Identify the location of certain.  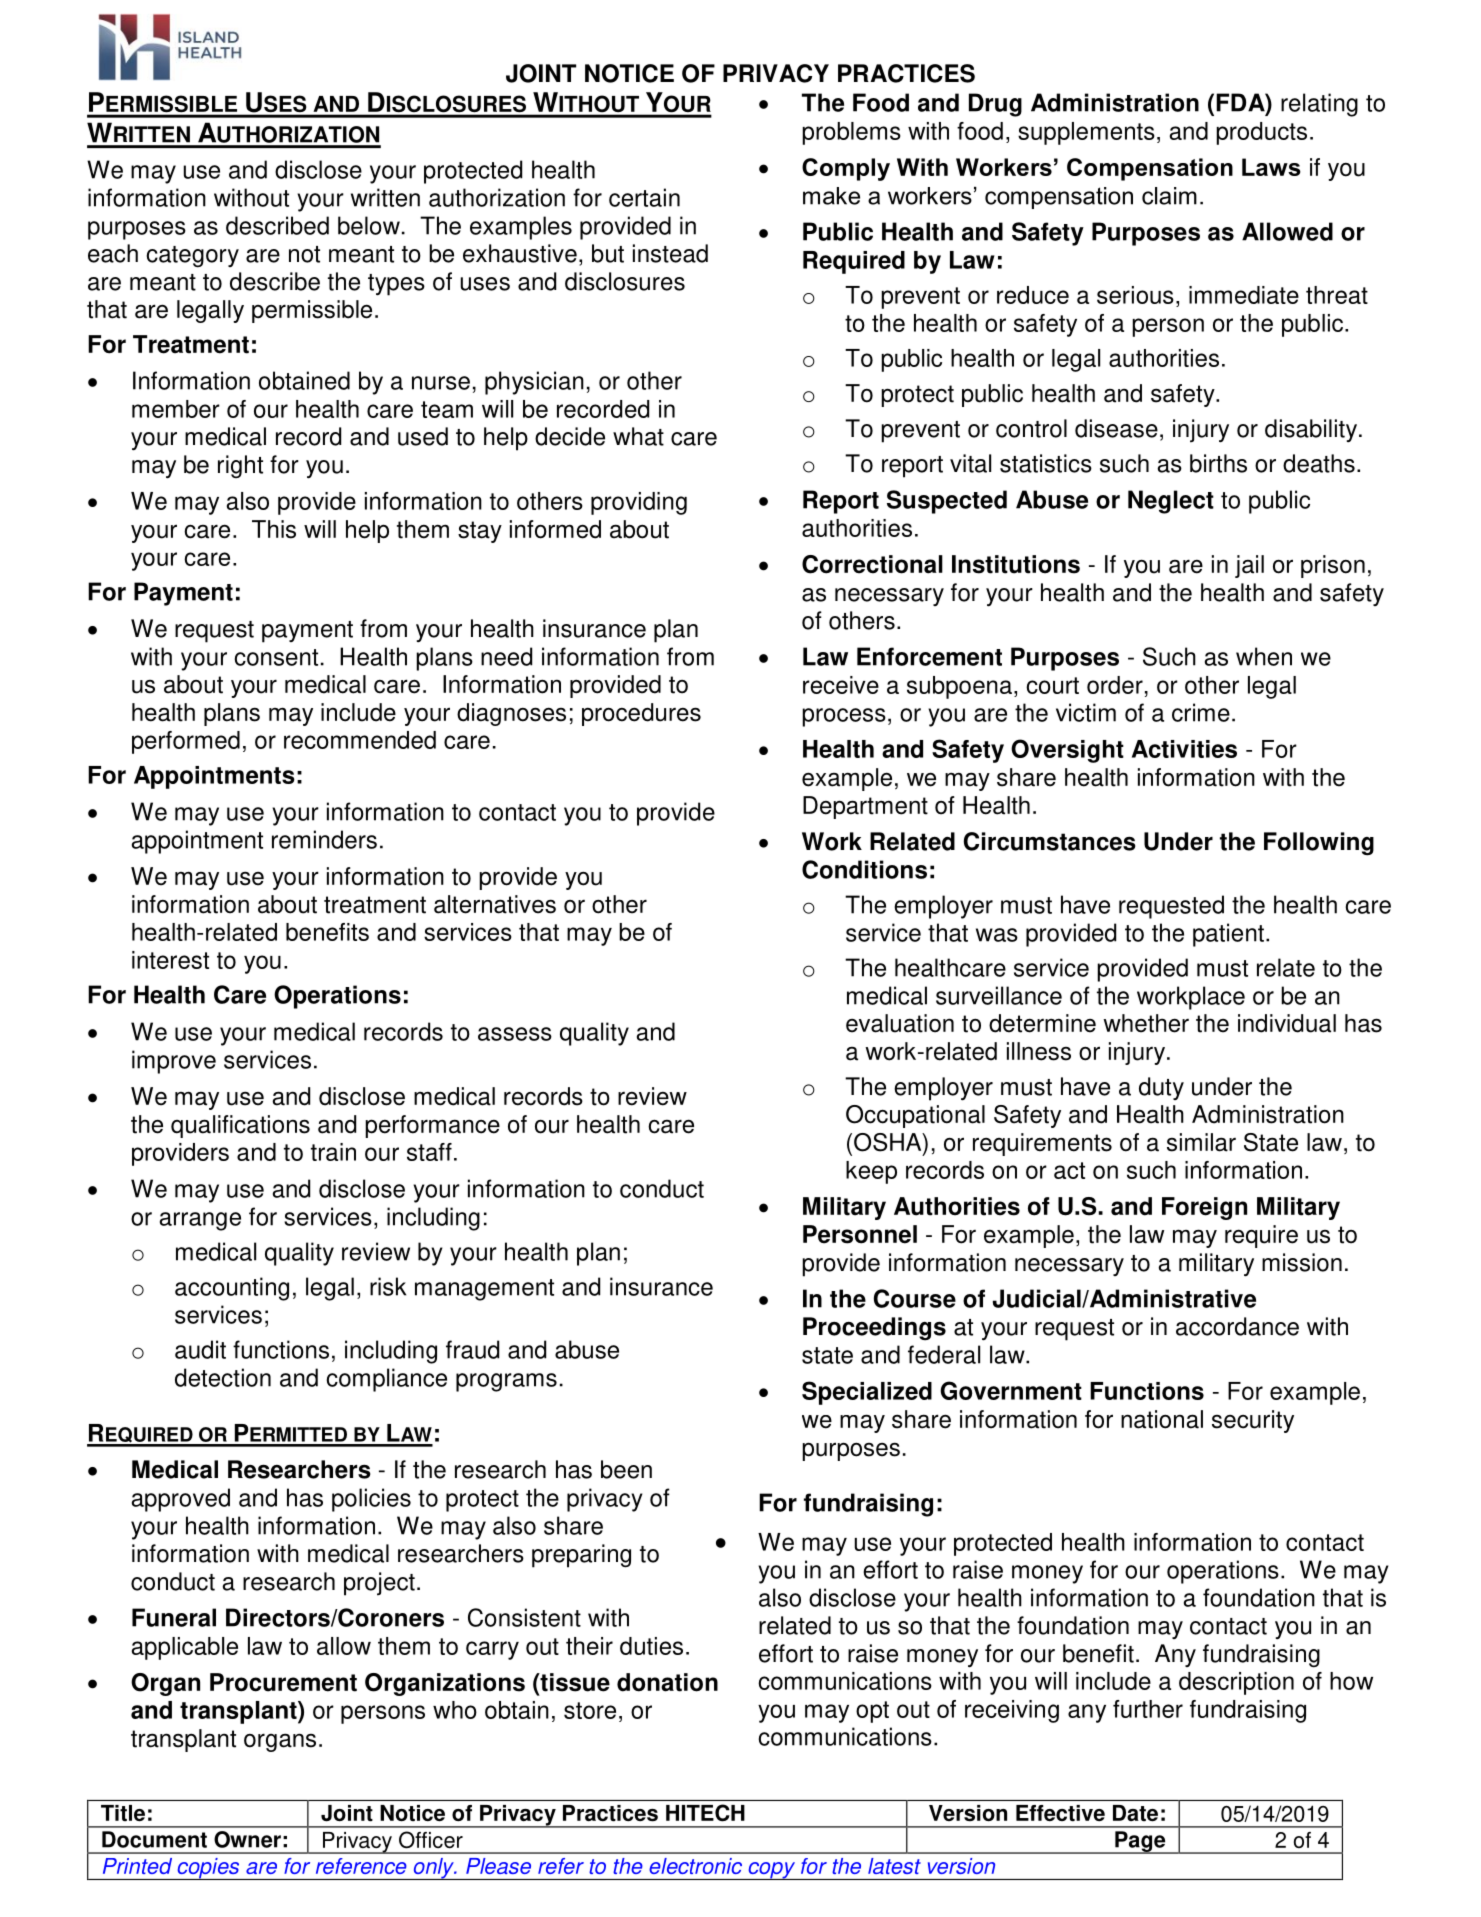
(644, 197).
